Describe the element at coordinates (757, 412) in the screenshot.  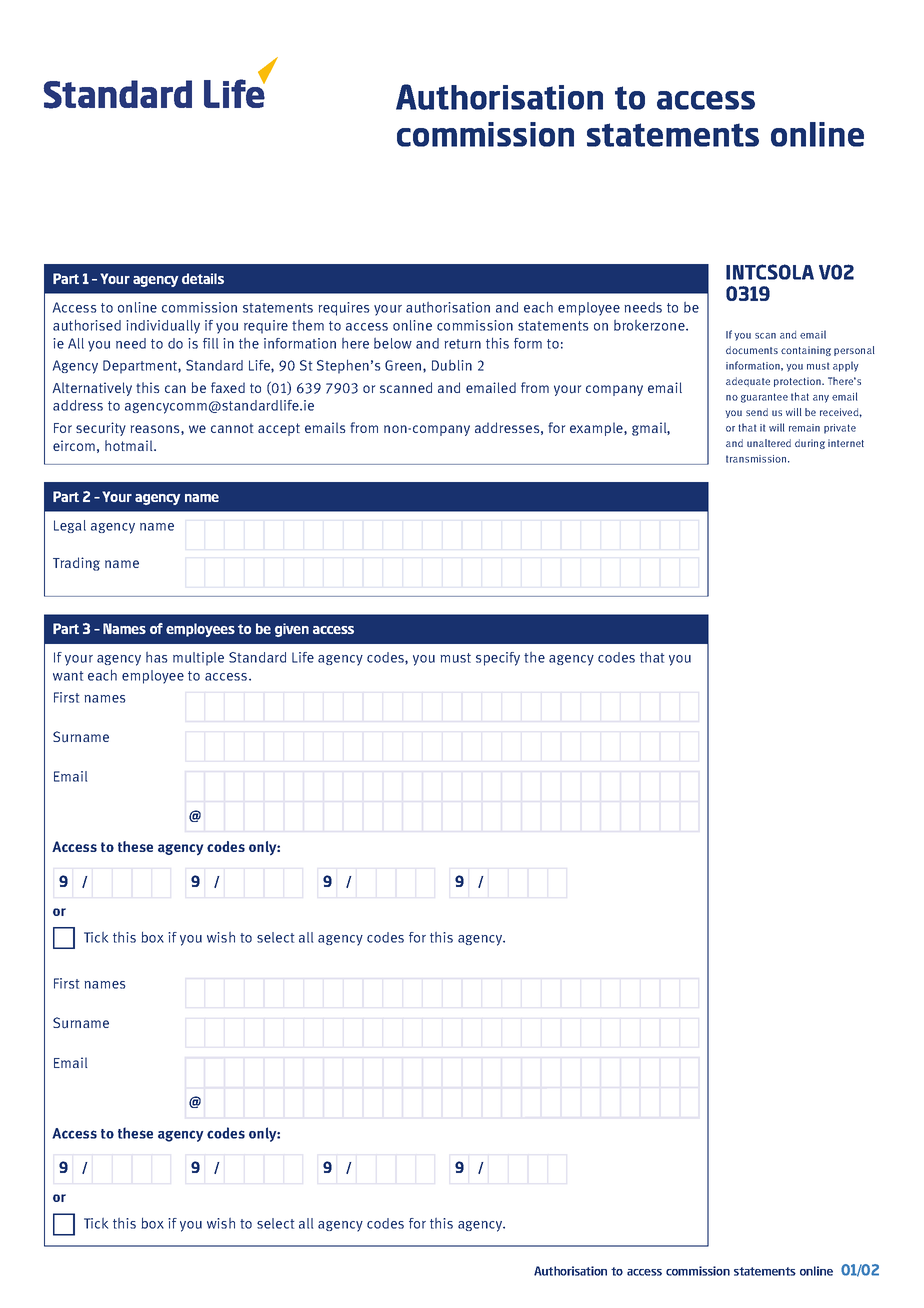
I see `send` at that location.
